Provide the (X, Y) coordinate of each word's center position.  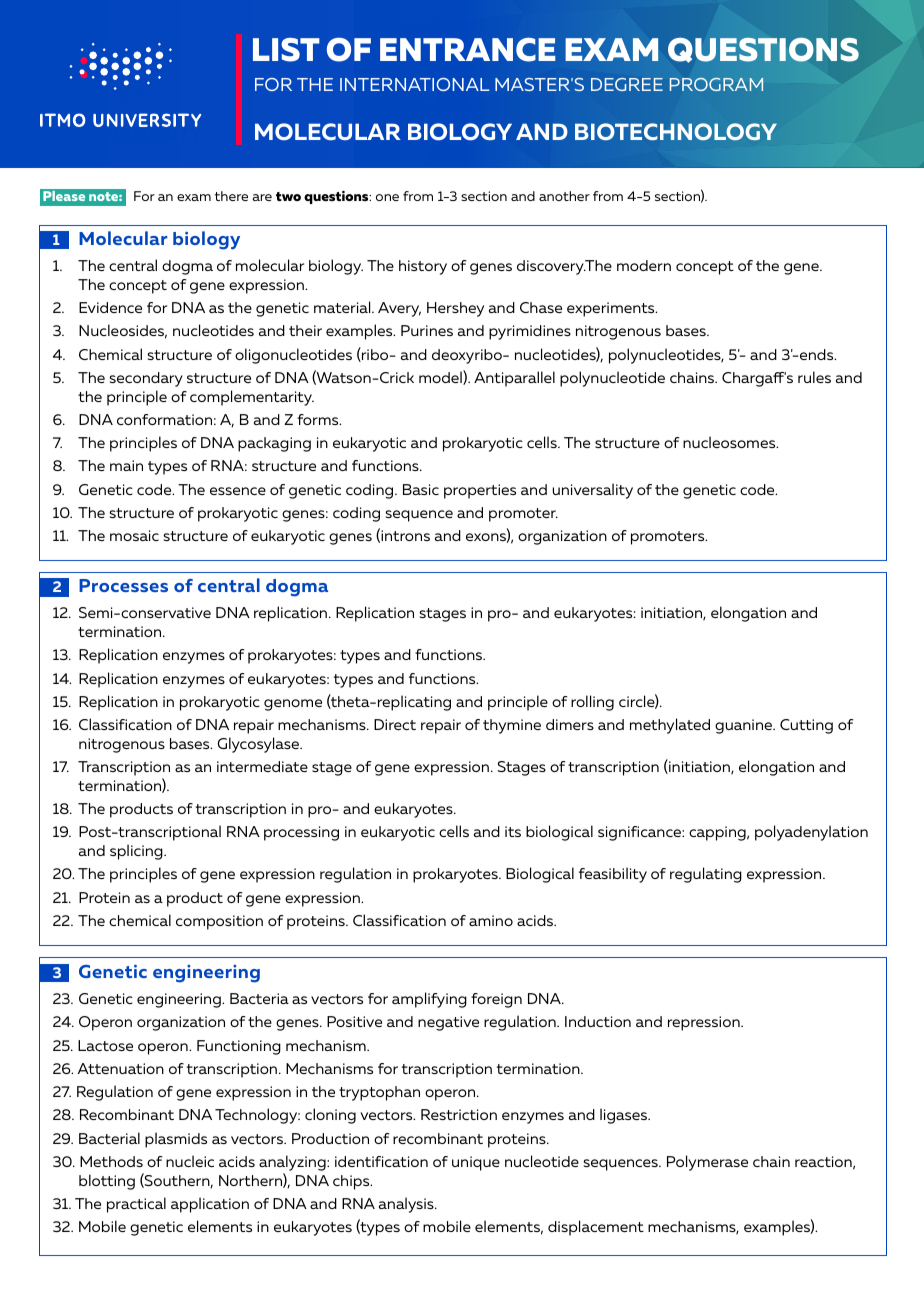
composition (219, 922)
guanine (745, 726)
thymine (512, 726)
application (210, 1205)
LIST (286, 50)
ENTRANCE (468, 49)
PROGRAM (716, 84)
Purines (427, 330)
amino (491, 920)
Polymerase (707, 1163)
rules (814, 377)
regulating (706, 875)
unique (476, 1163)
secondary (146, 379)
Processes (123, 585)
